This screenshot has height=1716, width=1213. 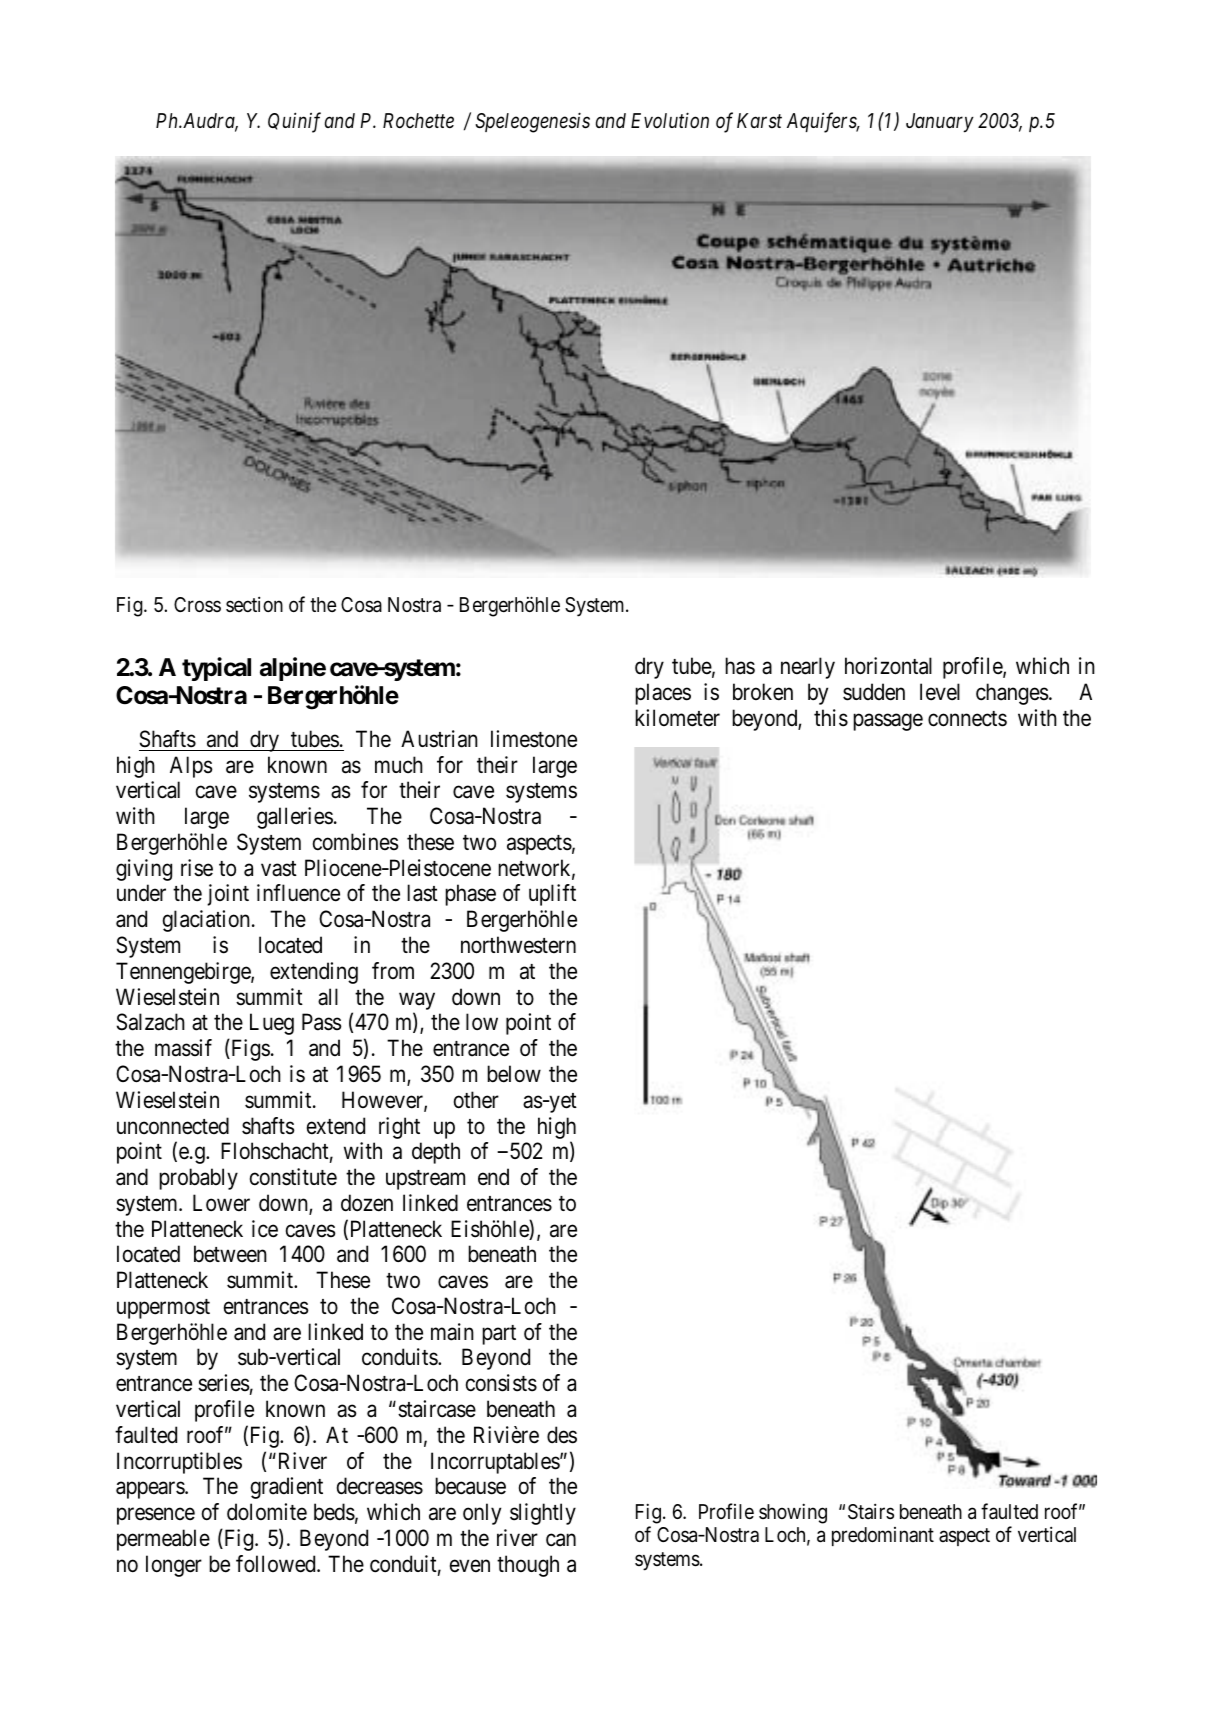 What do you see at coordinates (940, 123) in the screenshot?
I see `January` at bounding box center [940, 123].
